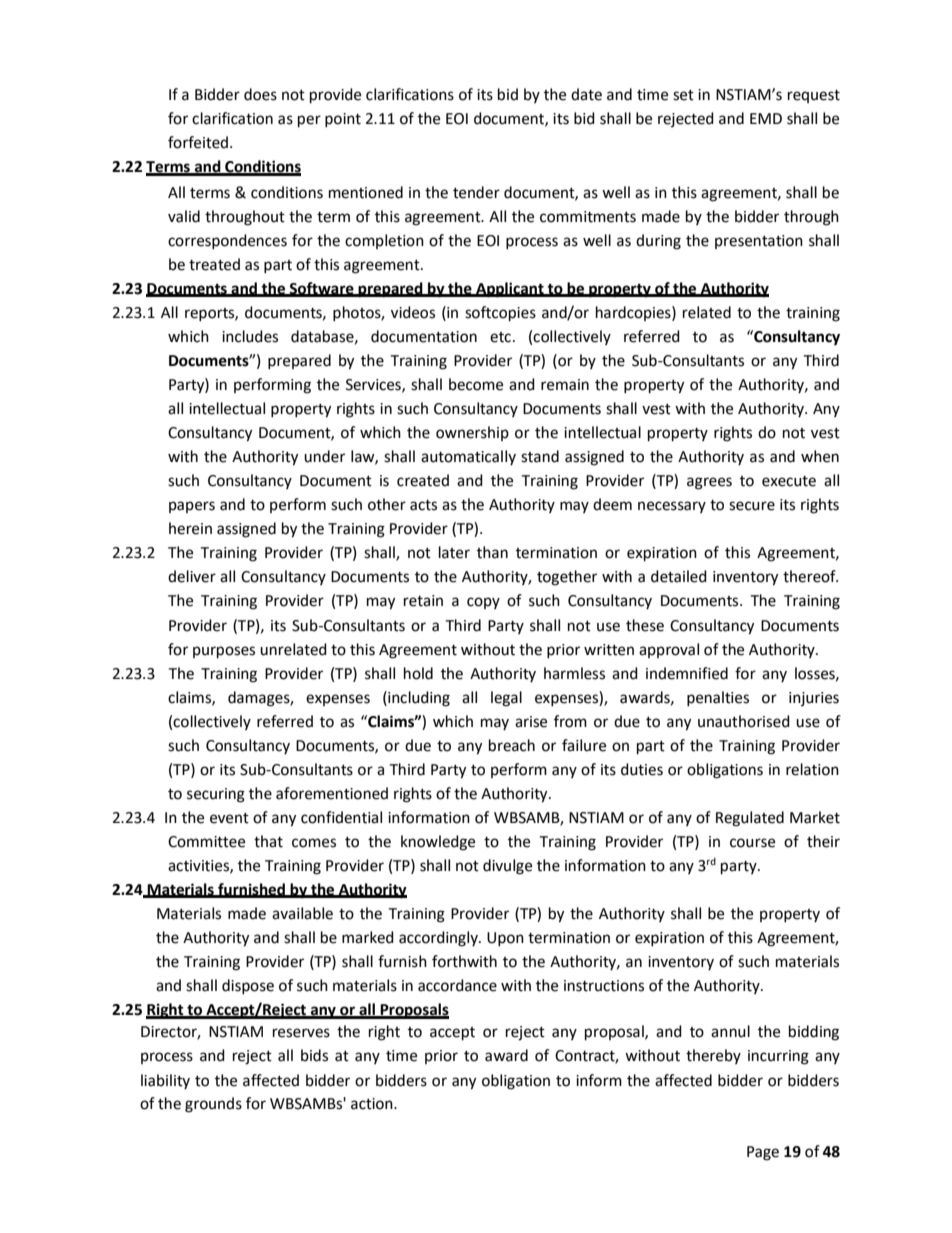 The image size is (952, 1233). Describe the element at coordinates (213, 1105) in the page. I see `grounds` at that location.
